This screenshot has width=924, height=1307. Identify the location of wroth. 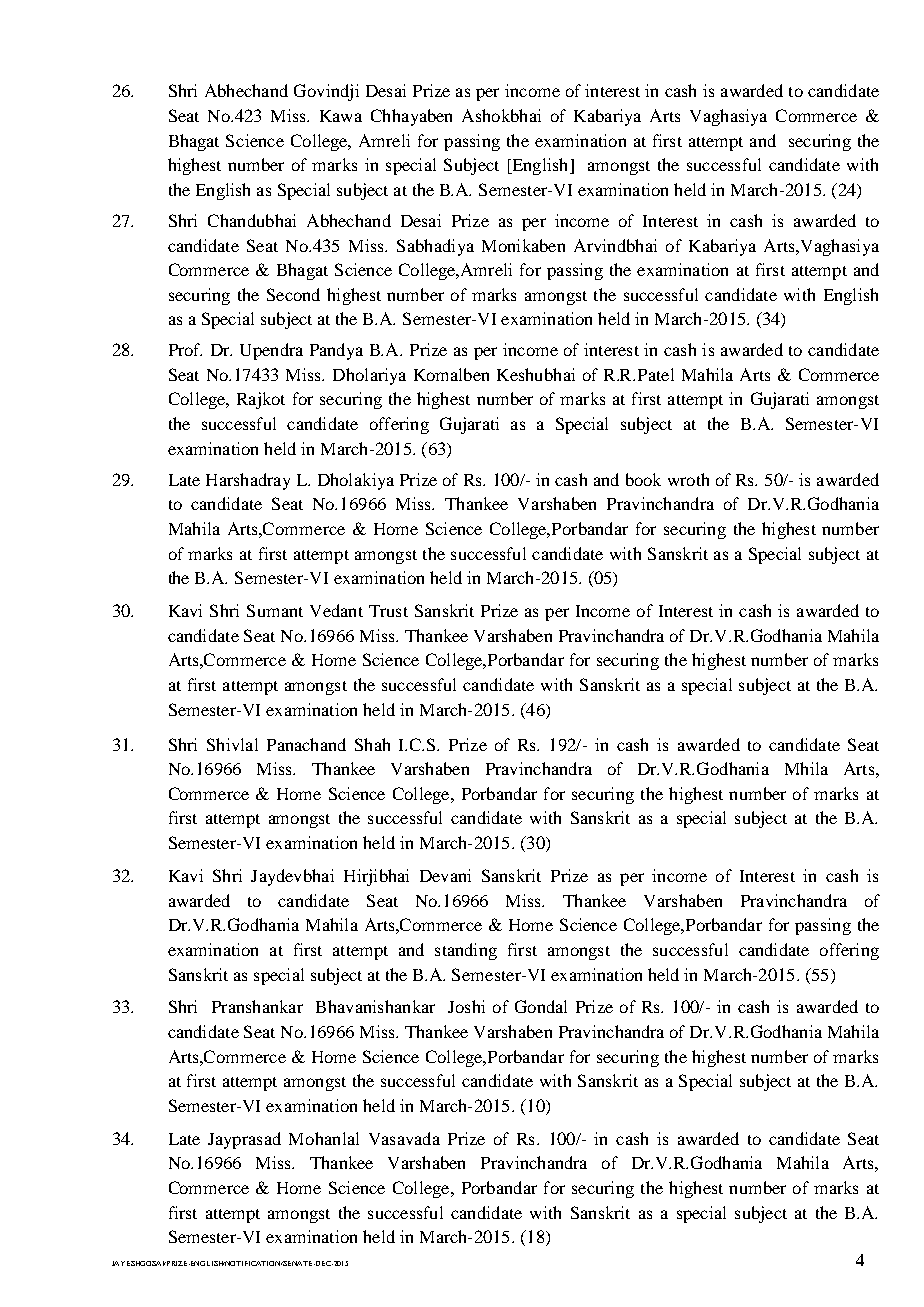
(688, 479).
